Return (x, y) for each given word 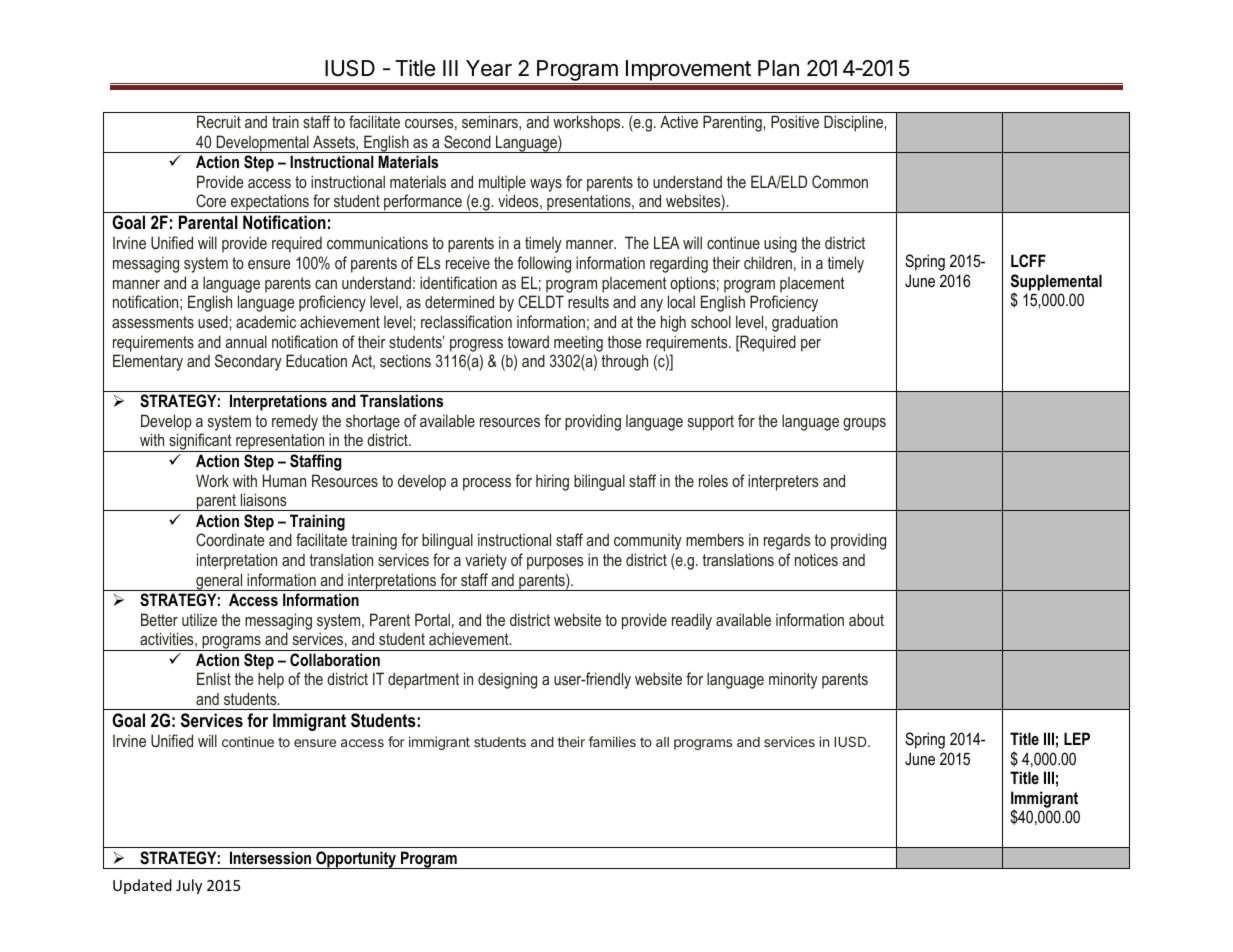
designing (507, 680)
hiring (552, 482)
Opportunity (356, 860)
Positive (795, 121)
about (866, 619)
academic (266, 321)
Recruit (219, 121)
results (588, 301)
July (189, 886)
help (271, 680)
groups (864, 424)
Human (284, 480)
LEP (1077, 738)
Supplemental (1056, 283)
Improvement (688, 70)
